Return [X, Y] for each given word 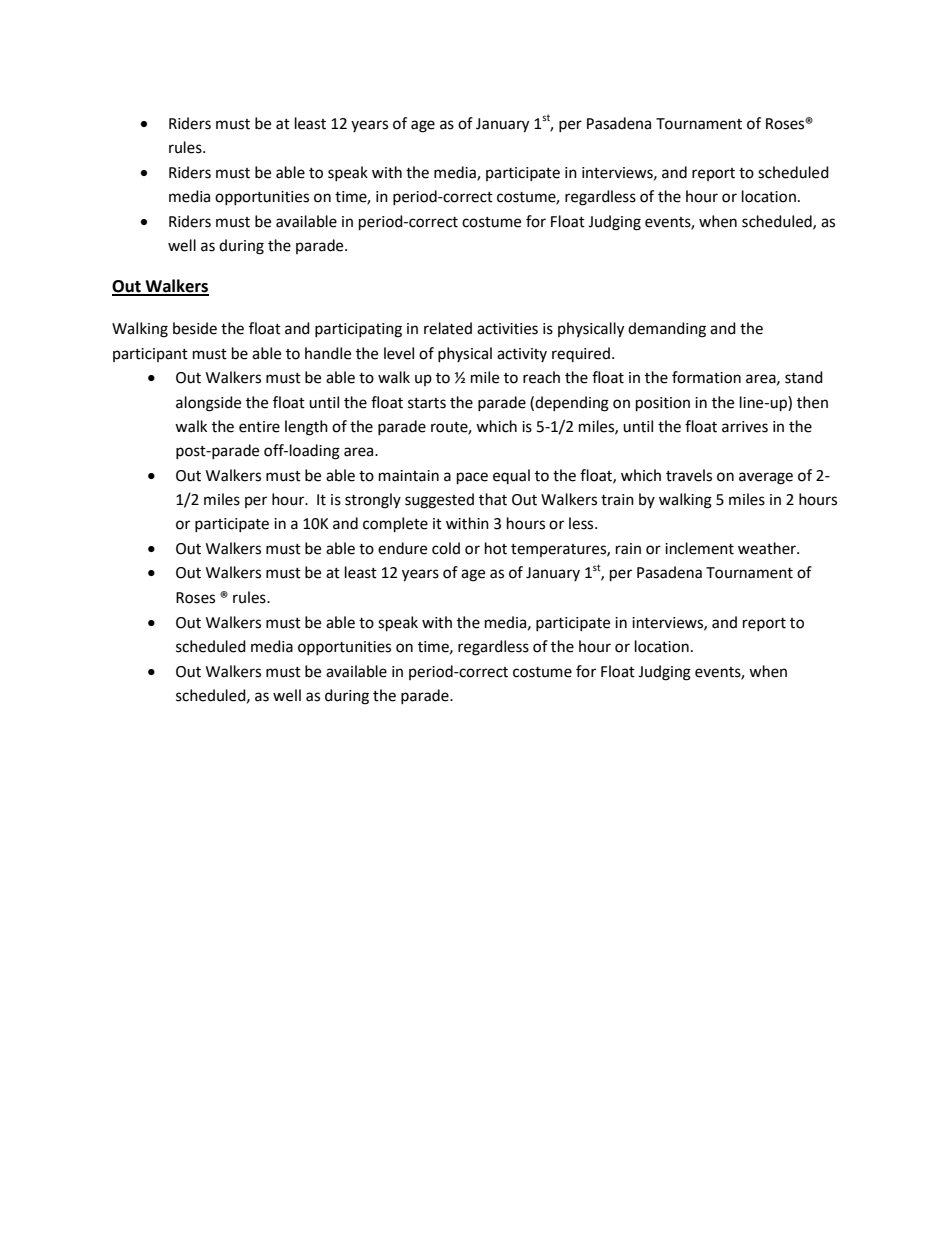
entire [259, 427]
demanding [667, 330]
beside [195, 328]
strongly [373, 501]
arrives [745, 427]
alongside [208, 404]
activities [507, 329]
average [766, 478]
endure [402, 548]
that [493, 499]
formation [706, 377]
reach [541, 377]
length [306, 428]
